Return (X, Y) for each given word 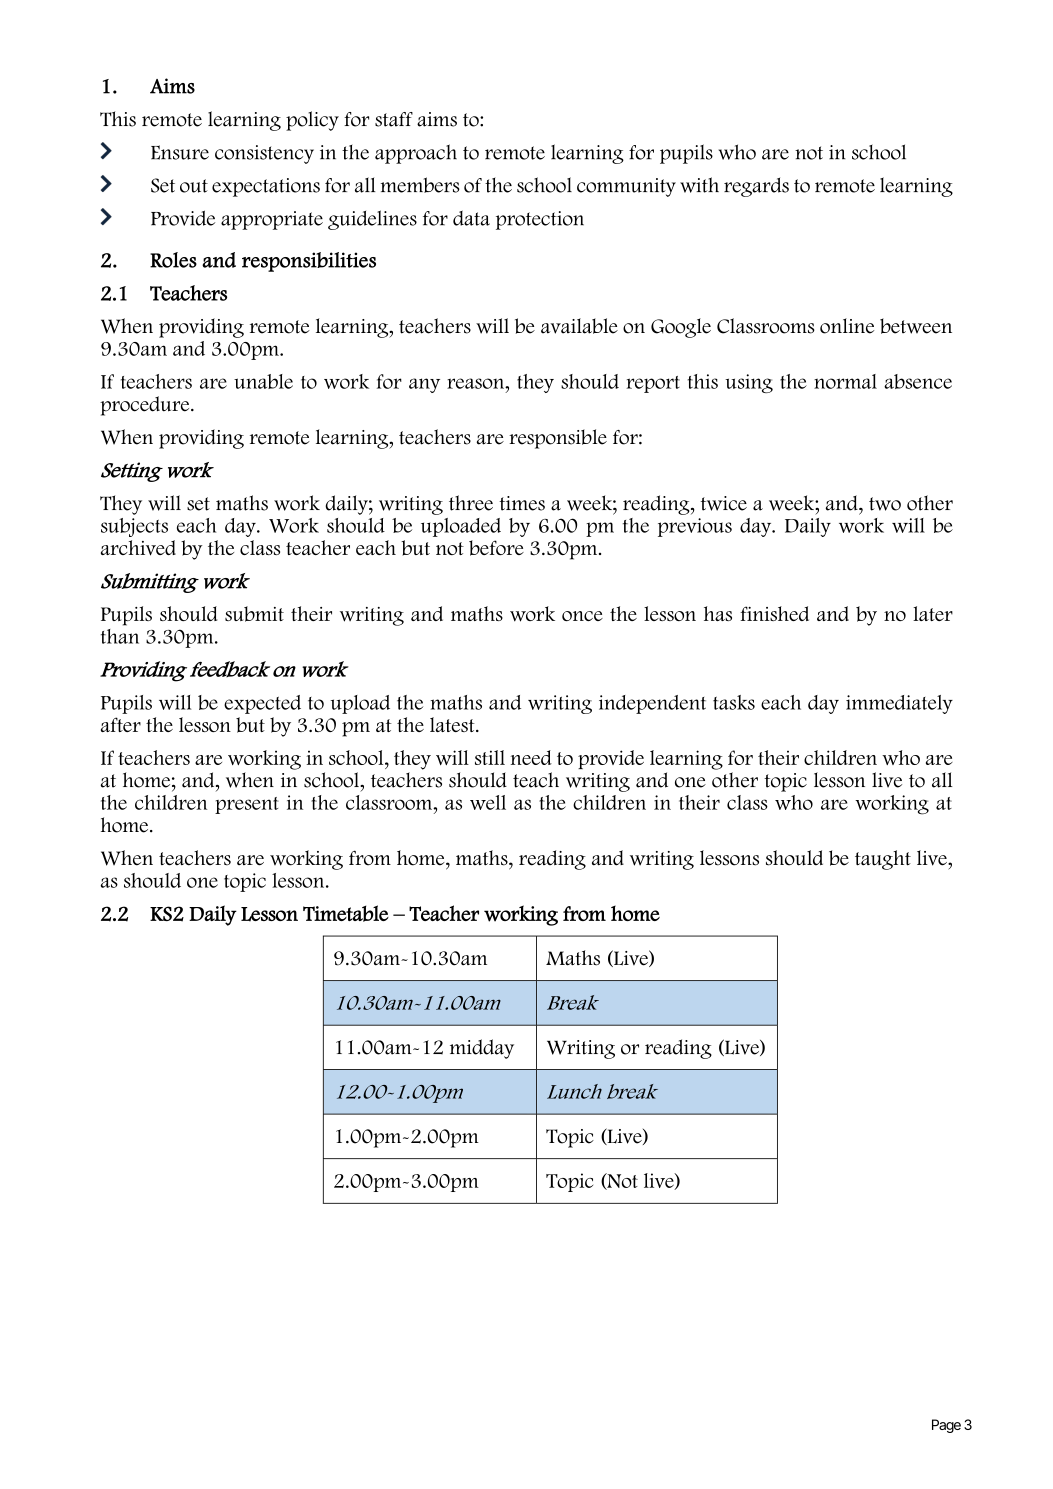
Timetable (346, 913)
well (488, 802)
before (496, 548)
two (885, 504)
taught (883, 860)
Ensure (180, 152)
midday (482, 1049)
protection (540, 220)
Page (946, 1426)
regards (756, 187)
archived (138, 548)
